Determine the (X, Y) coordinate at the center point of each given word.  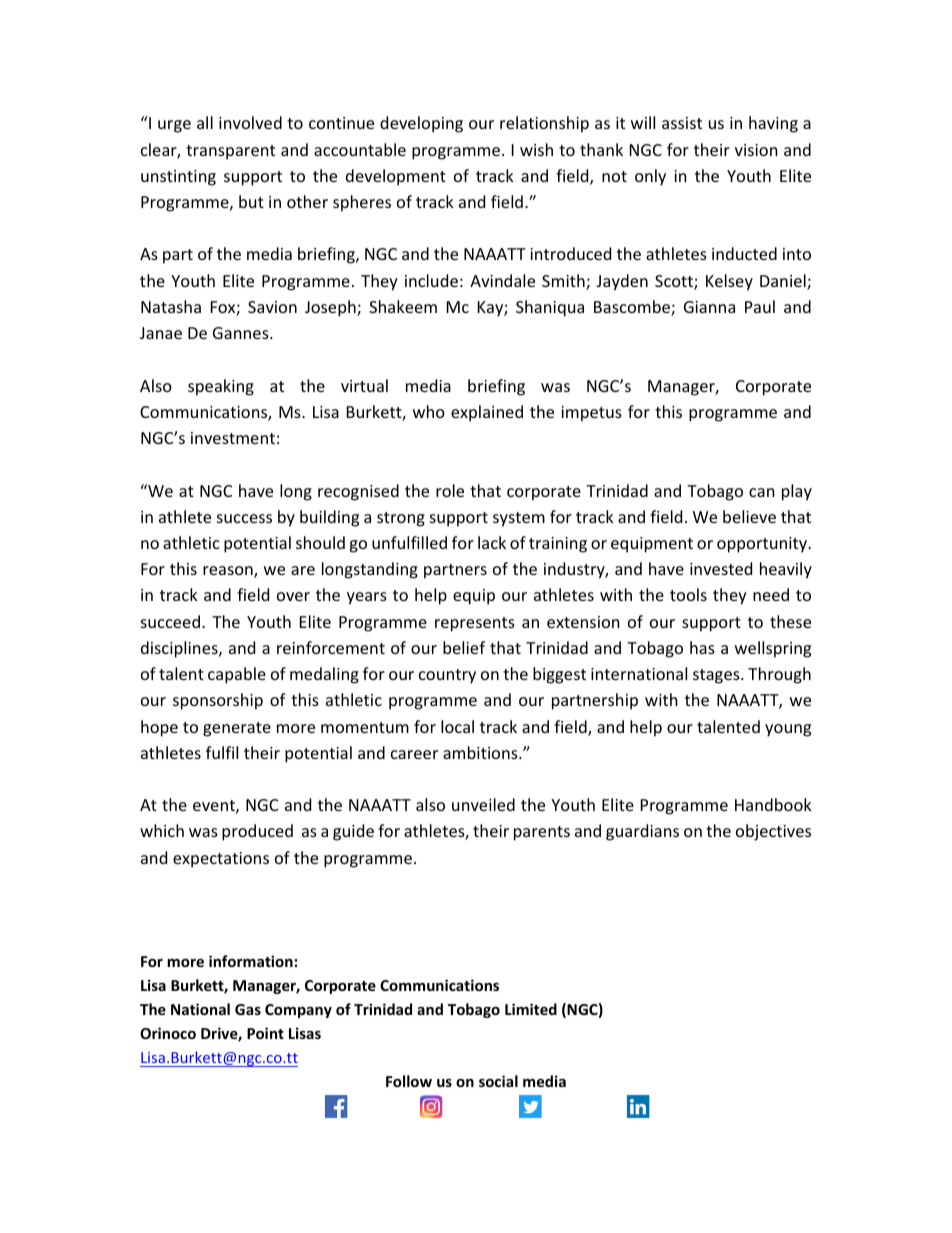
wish (536, 149)
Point (265, 1033)
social (498, 1081)
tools (688, 594)
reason (229, 572)
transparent (230, 152)
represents (475, 624)
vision (756, 150)
